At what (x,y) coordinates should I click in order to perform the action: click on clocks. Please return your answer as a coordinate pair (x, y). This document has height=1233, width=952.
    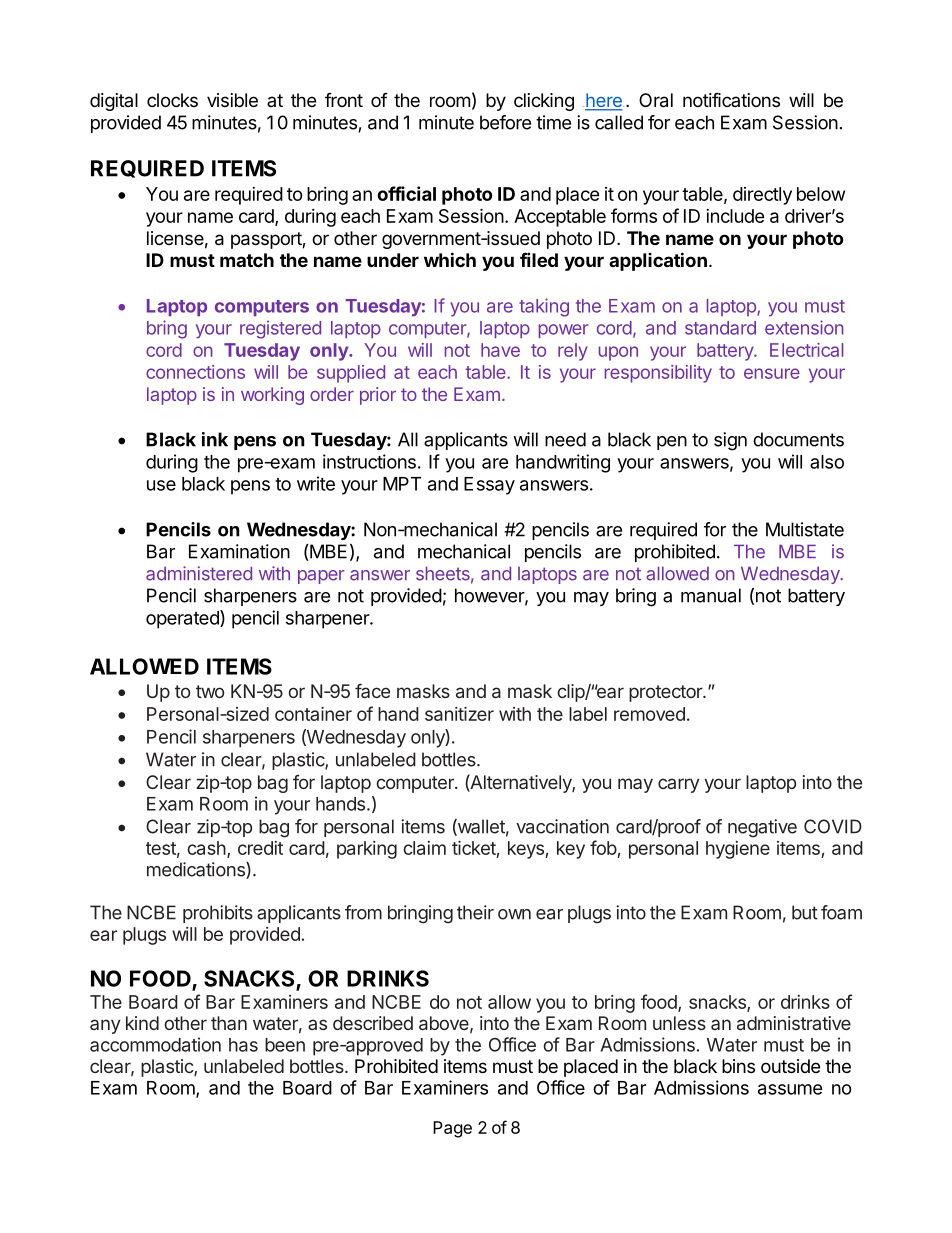
    Looking at the image, I should click on (172, 100).
